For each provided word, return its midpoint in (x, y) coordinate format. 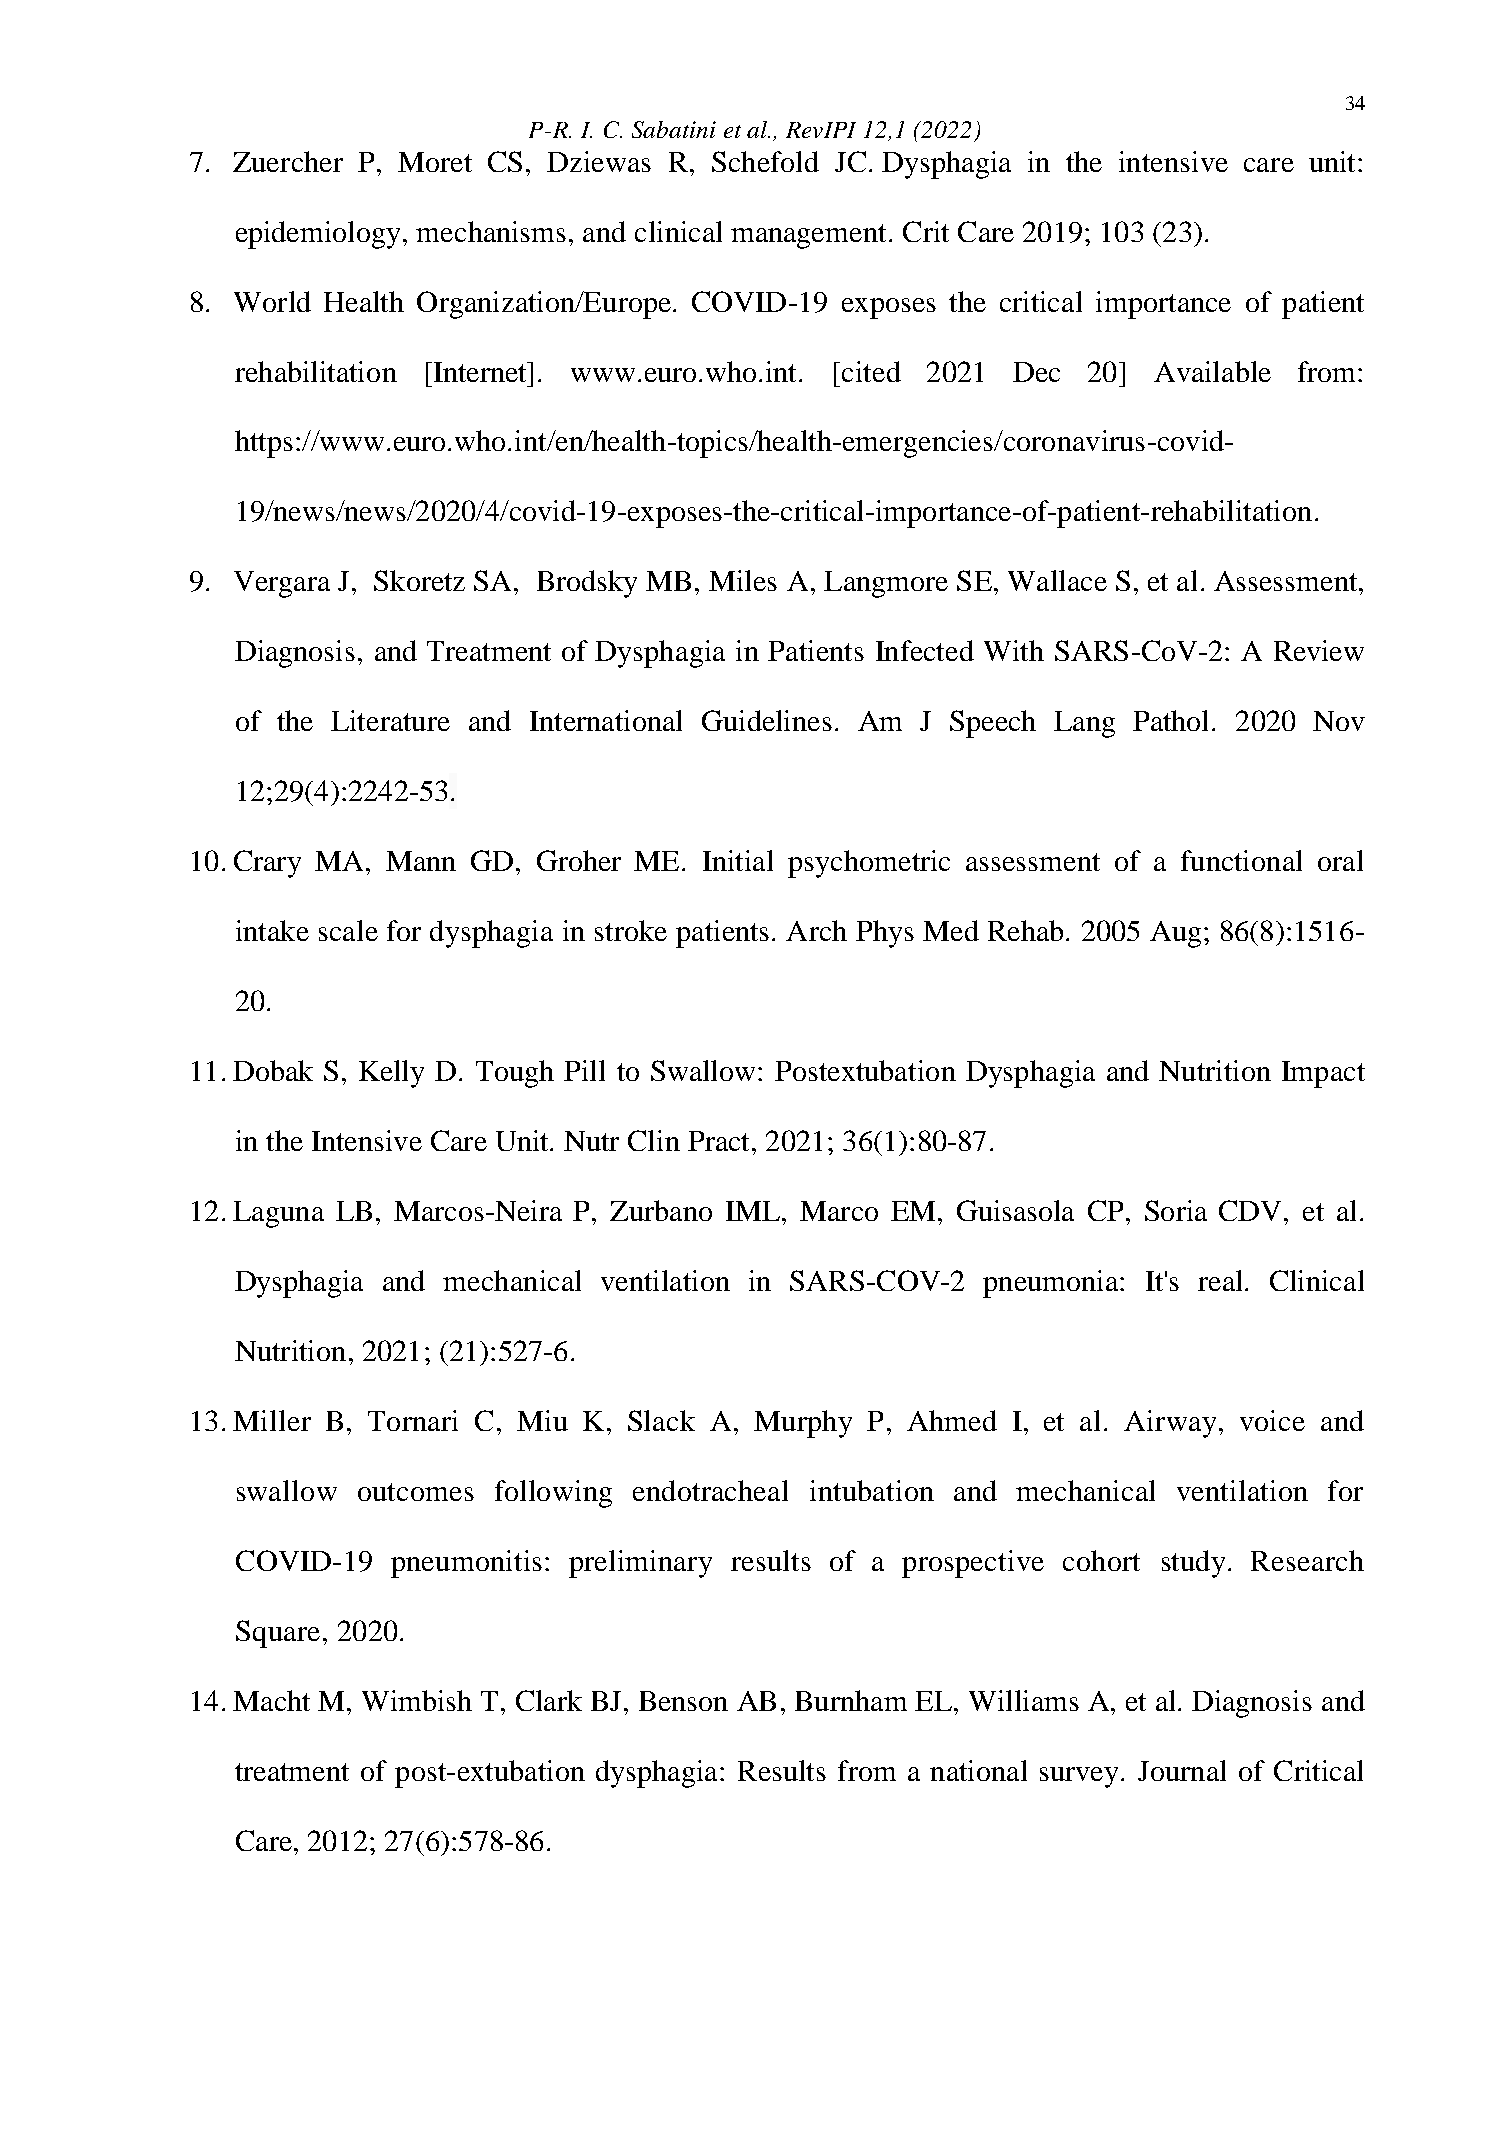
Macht (271, 1700)
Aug (1175, 934)
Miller (272, 1420)
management (808, 236)
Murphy (803, 1424)
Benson (683, 1701)
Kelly (391, 1074)
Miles (743, 580)
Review (1319, 650)
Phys (885, 934)
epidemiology (320, 235)
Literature (390, 720)
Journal (1182, 1770)
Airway (1170, 1424)
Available (1212, 371)
